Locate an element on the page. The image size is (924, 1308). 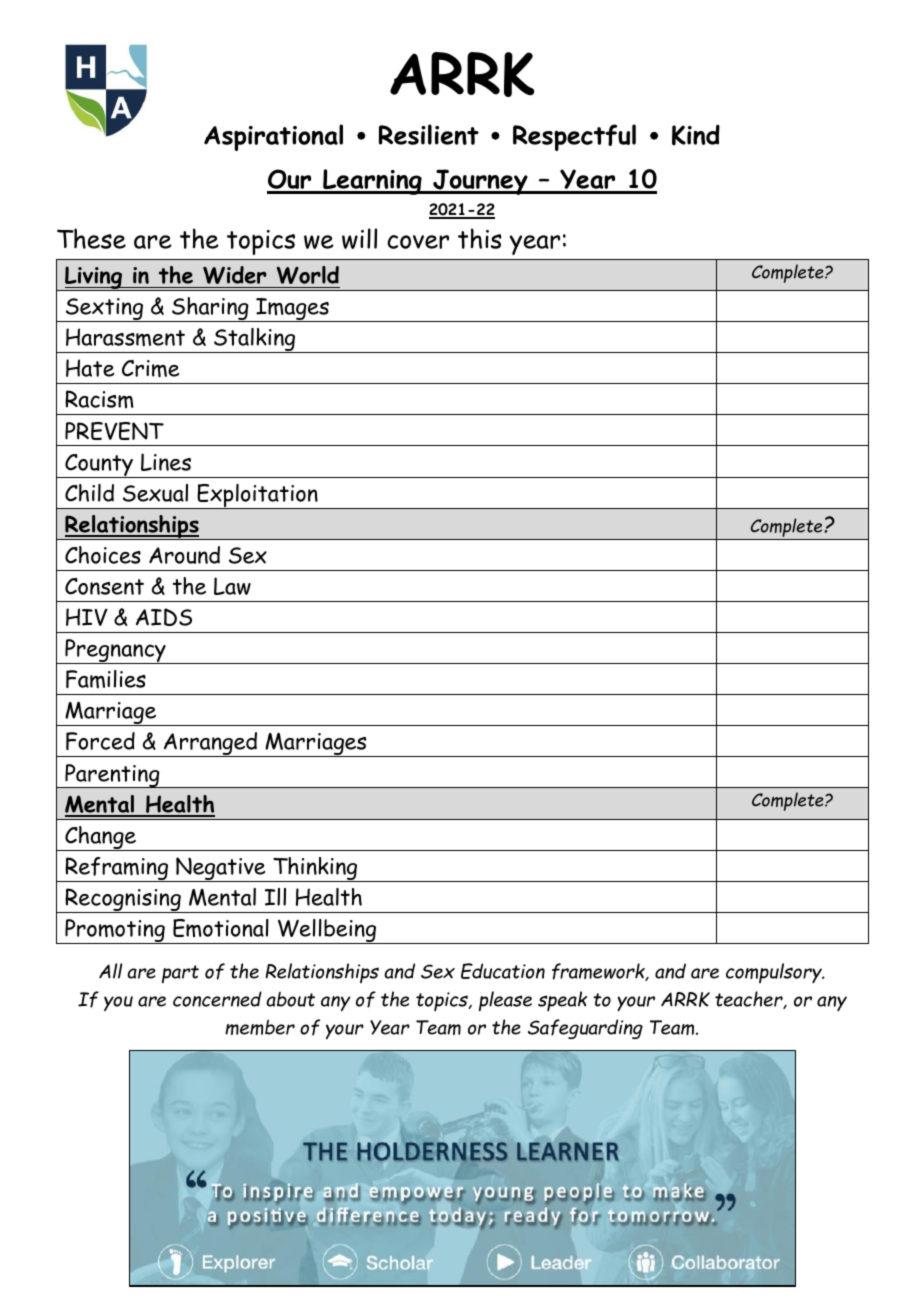
Thinking is located at coordinates (315, 869).
